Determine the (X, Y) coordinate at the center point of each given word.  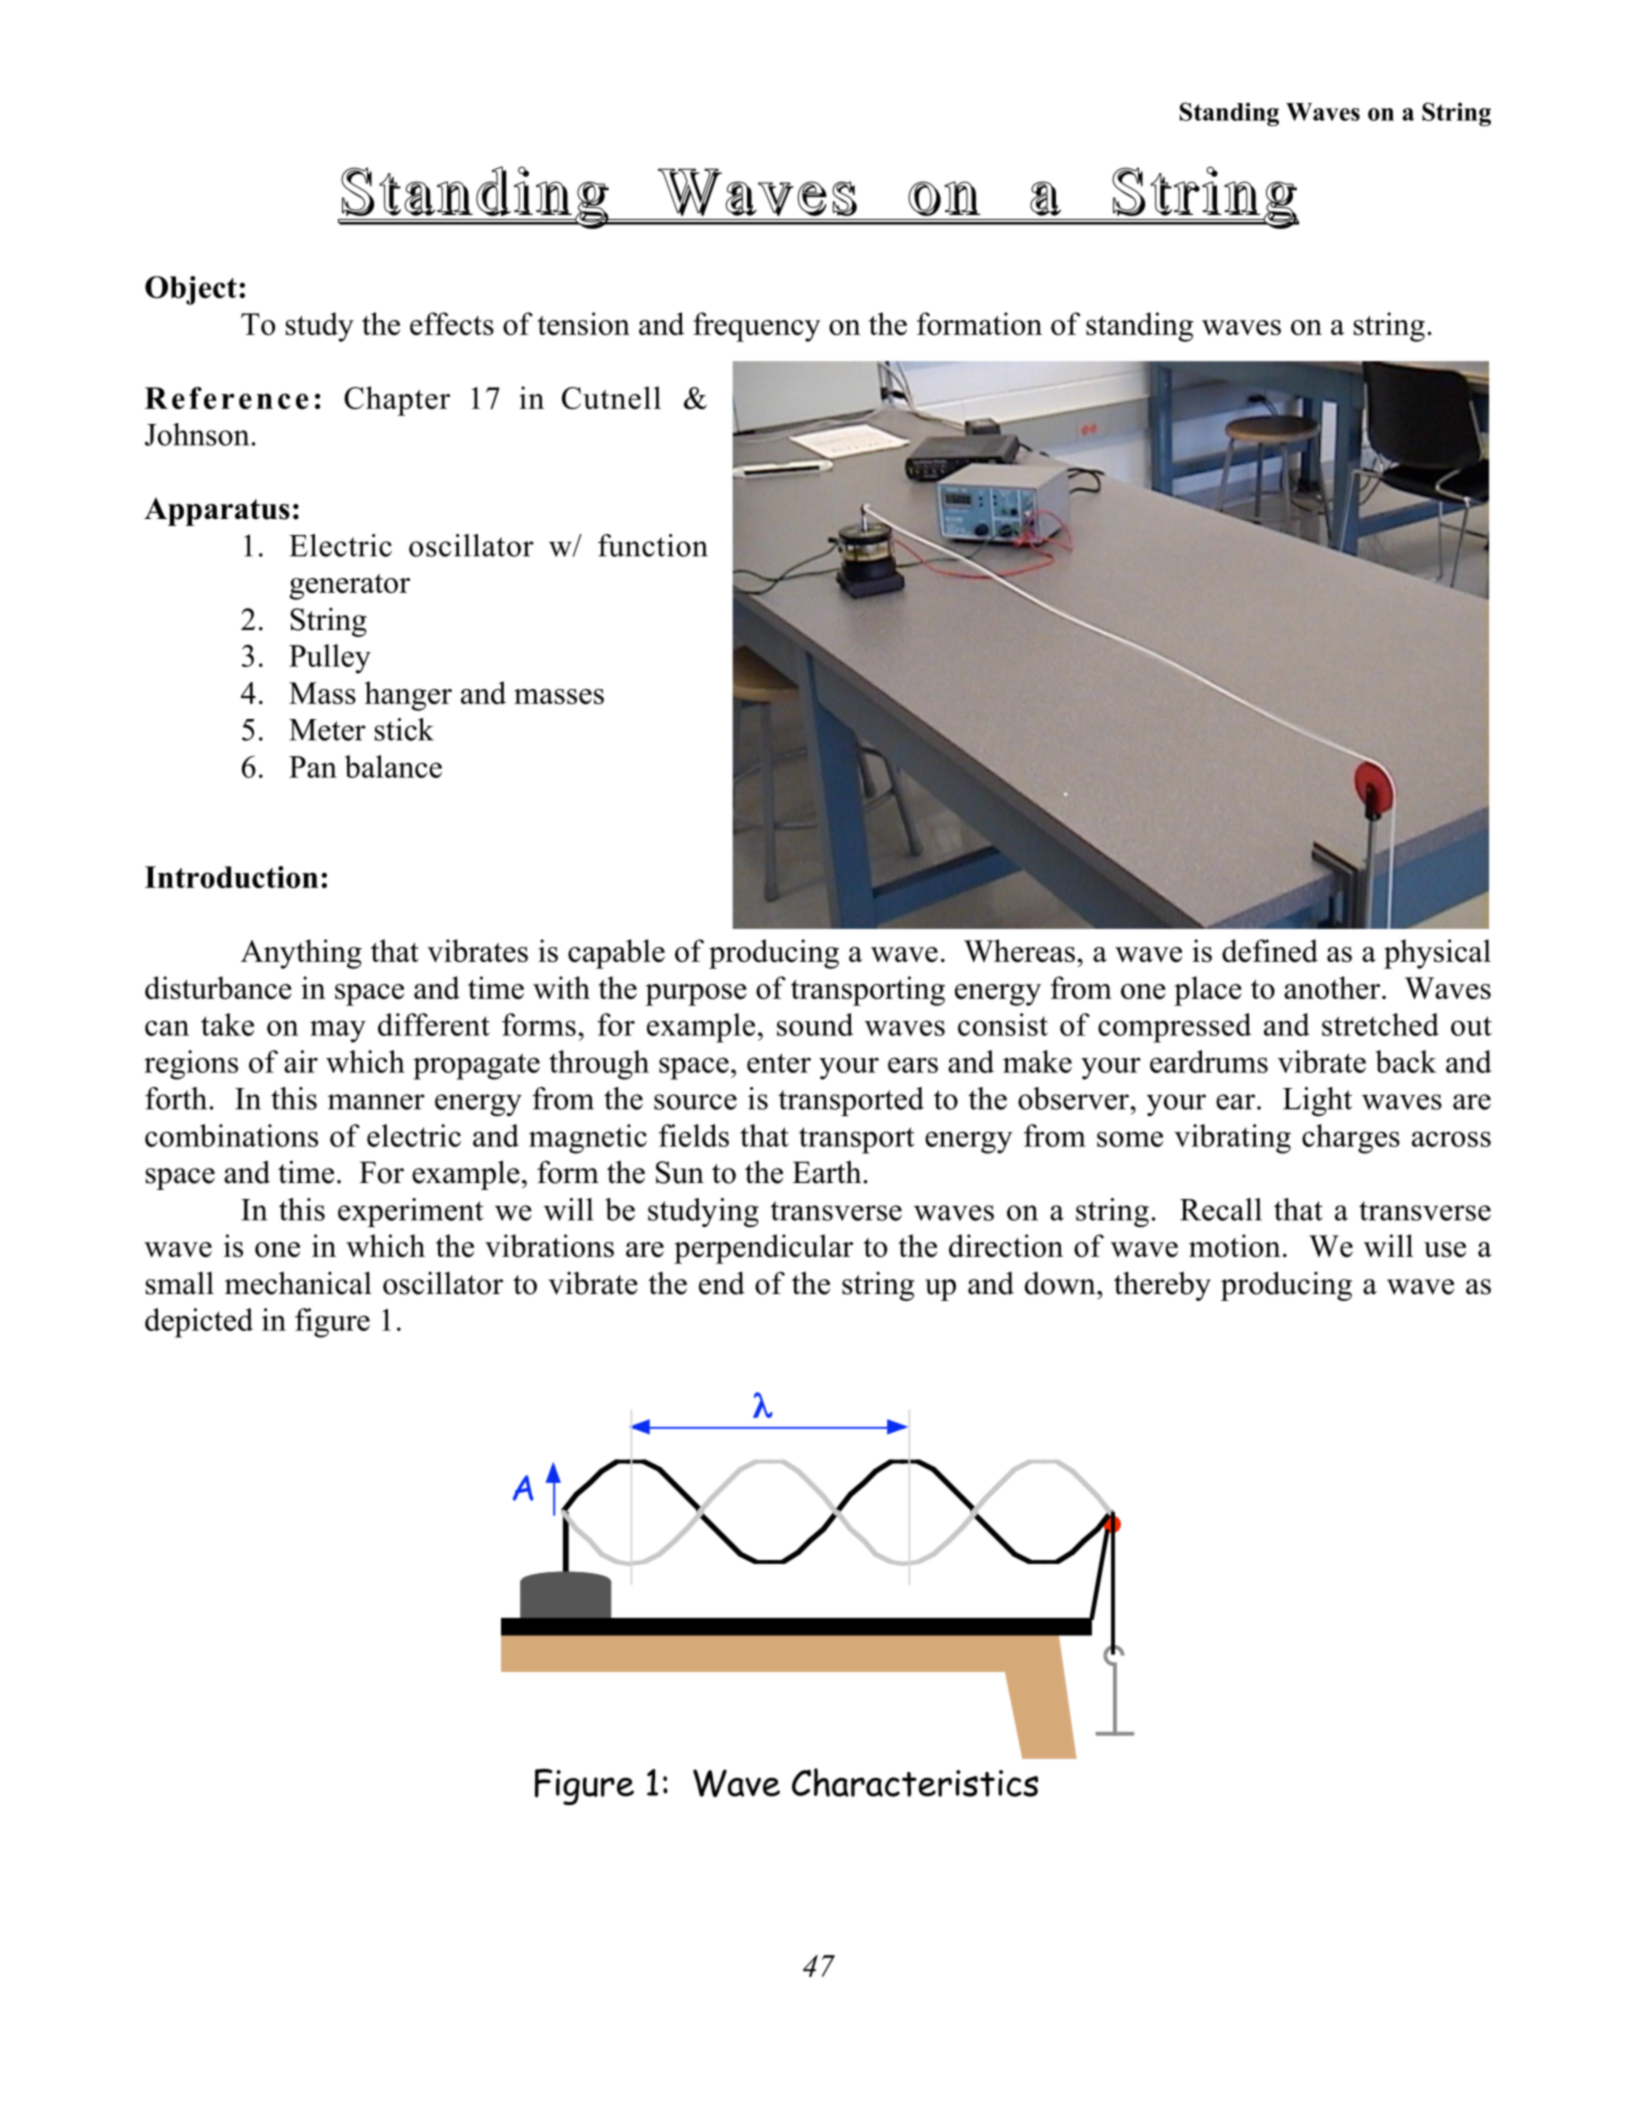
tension (583, 323)
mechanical (298, 1283)
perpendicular (763, 1249)
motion (1235, 1245)
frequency (757, 327)
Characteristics (915, 1782)
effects (452, 323)
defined (1270, 950)
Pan (313, 767)
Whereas (1019, 950)
